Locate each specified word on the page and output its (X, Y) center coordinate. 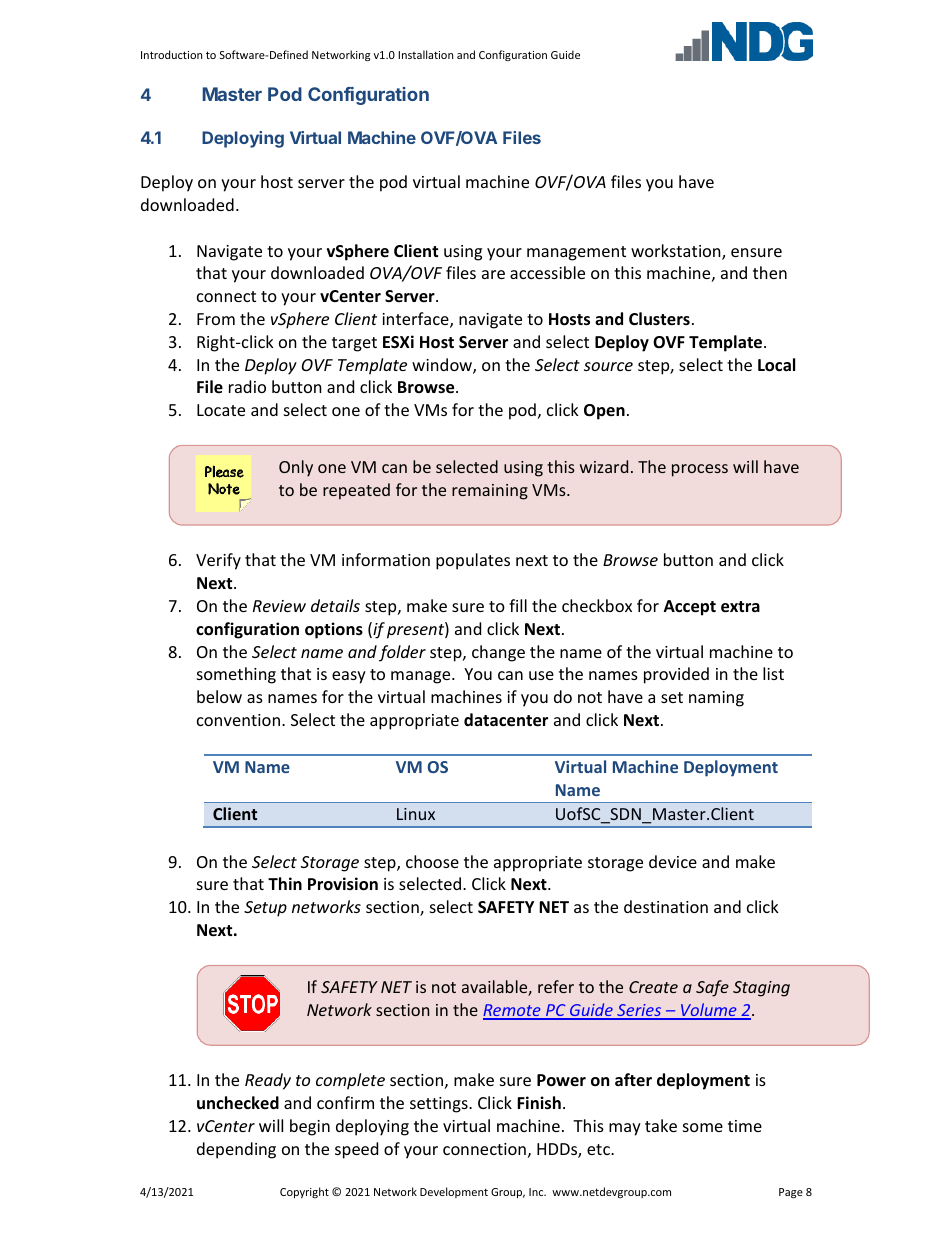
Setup (265, 909)
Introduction (171, 54)
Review (279, 606)
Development (454, 1192)
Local (776, 365)
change (498, 653)
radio (247, 386)
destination (666, 906)
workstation (677, 252)
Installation (425, 54)
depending (236, 1150)
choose (432, 861)
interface (416, 320)
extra (740, 607)
